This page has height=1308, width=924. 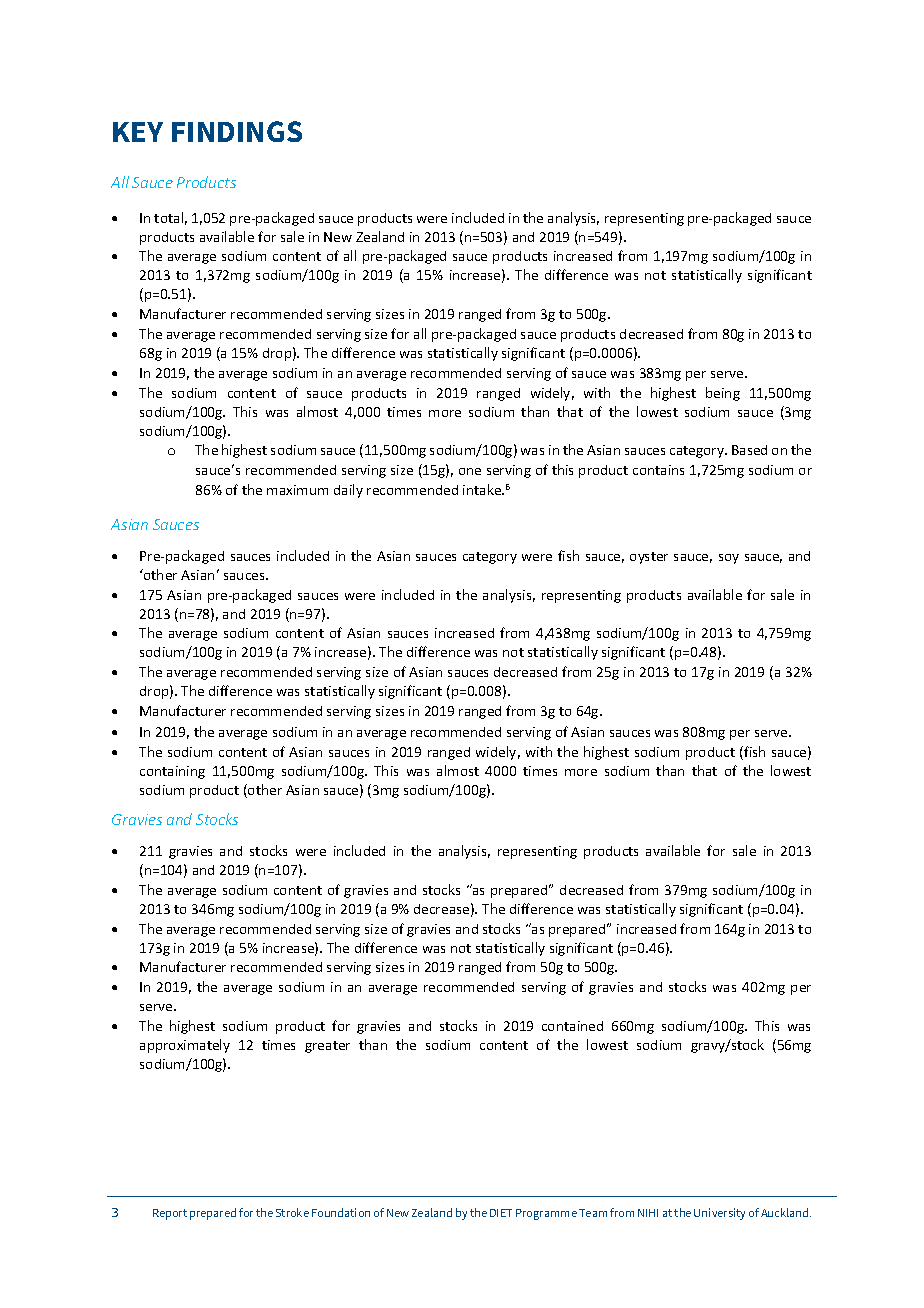 I want to click on Based, so click(x=749, y=450).
